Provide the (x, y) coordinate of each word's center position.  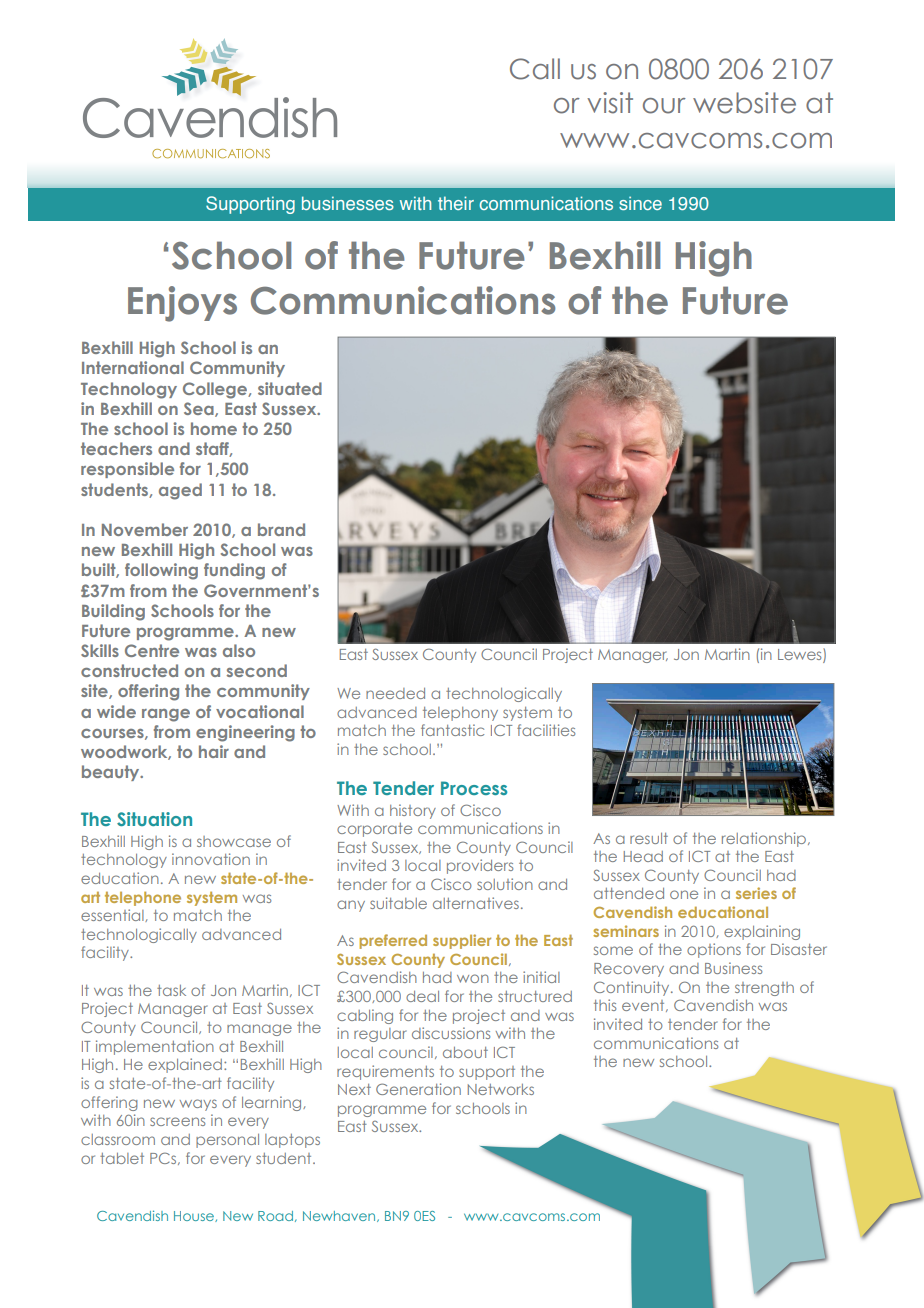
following (161, 571)
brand (281, 529)
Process (474, 788)
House (195, 1216)
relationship (765, 839)
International (133, 367)
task (171, 990)
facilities (546, 730)
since (640, 203)
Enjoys (182, 304)
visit (610, 103)
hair (214, 751)
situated (290, 388)
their (456, 203)
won (473, 978)
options (714, 950)
